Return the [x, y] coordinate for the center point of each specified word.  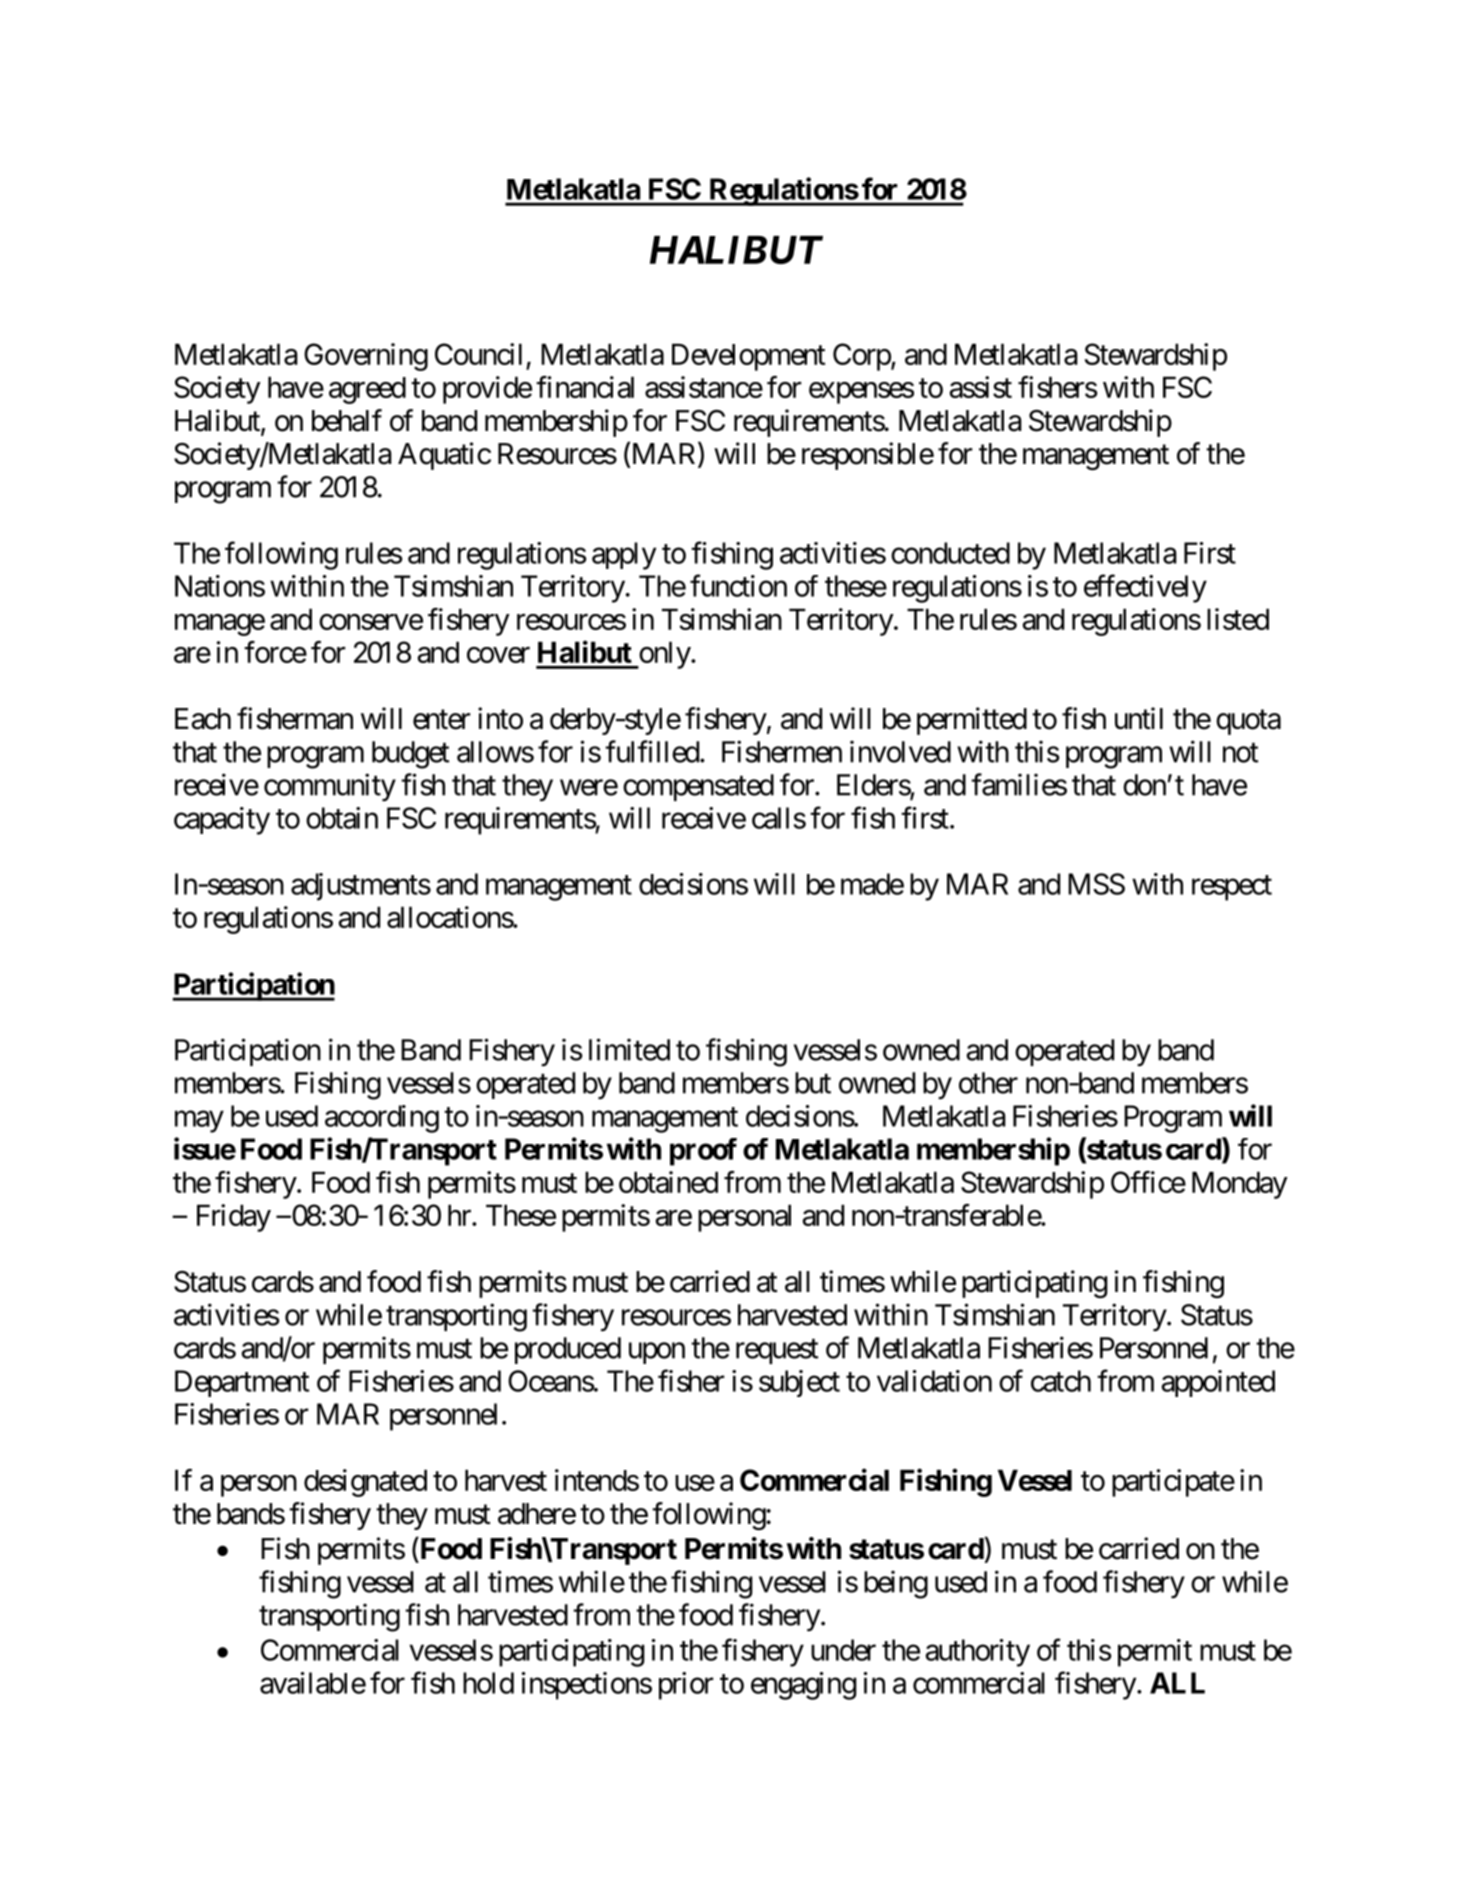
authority [978, 1653]
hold [488, 1683]
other [988, 1083]
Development [748, 357]
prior [686, 1686]
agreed [367, 390]
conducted [950, 553]
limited [629, 1049]
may [199, 1122]
